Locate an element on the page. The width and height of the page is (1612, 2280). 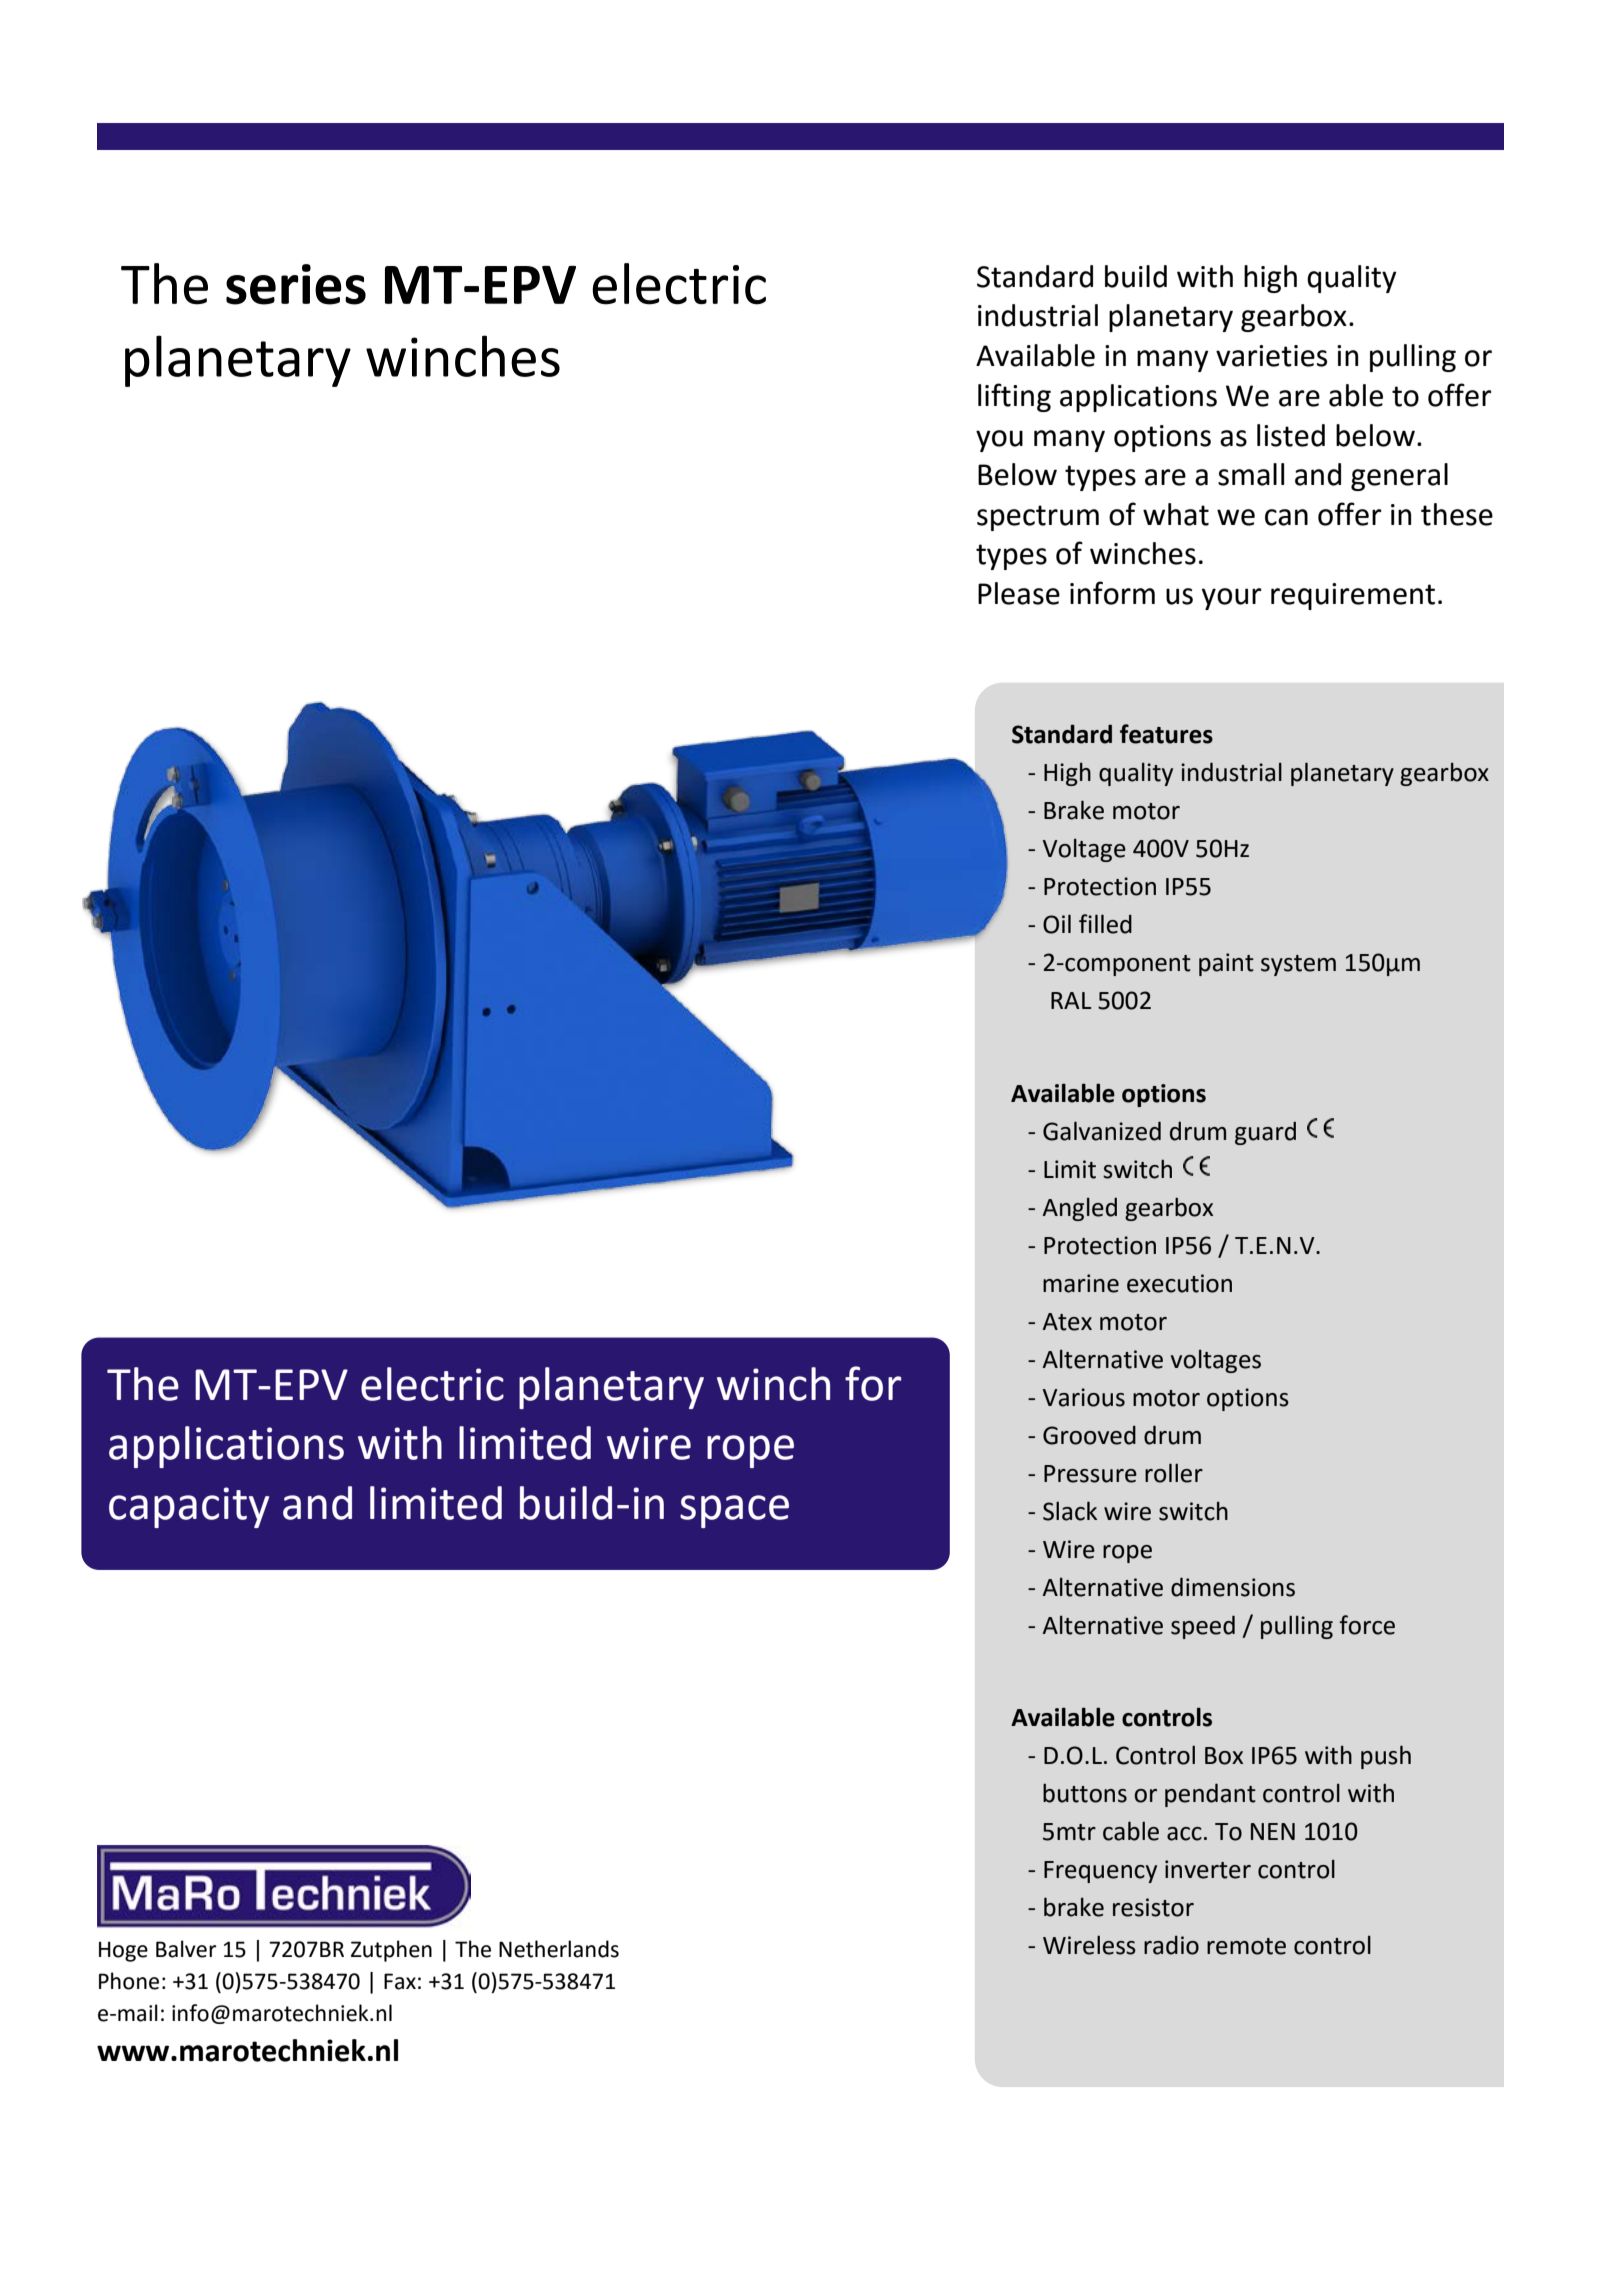
space is located at coordinates (734, 1511).
